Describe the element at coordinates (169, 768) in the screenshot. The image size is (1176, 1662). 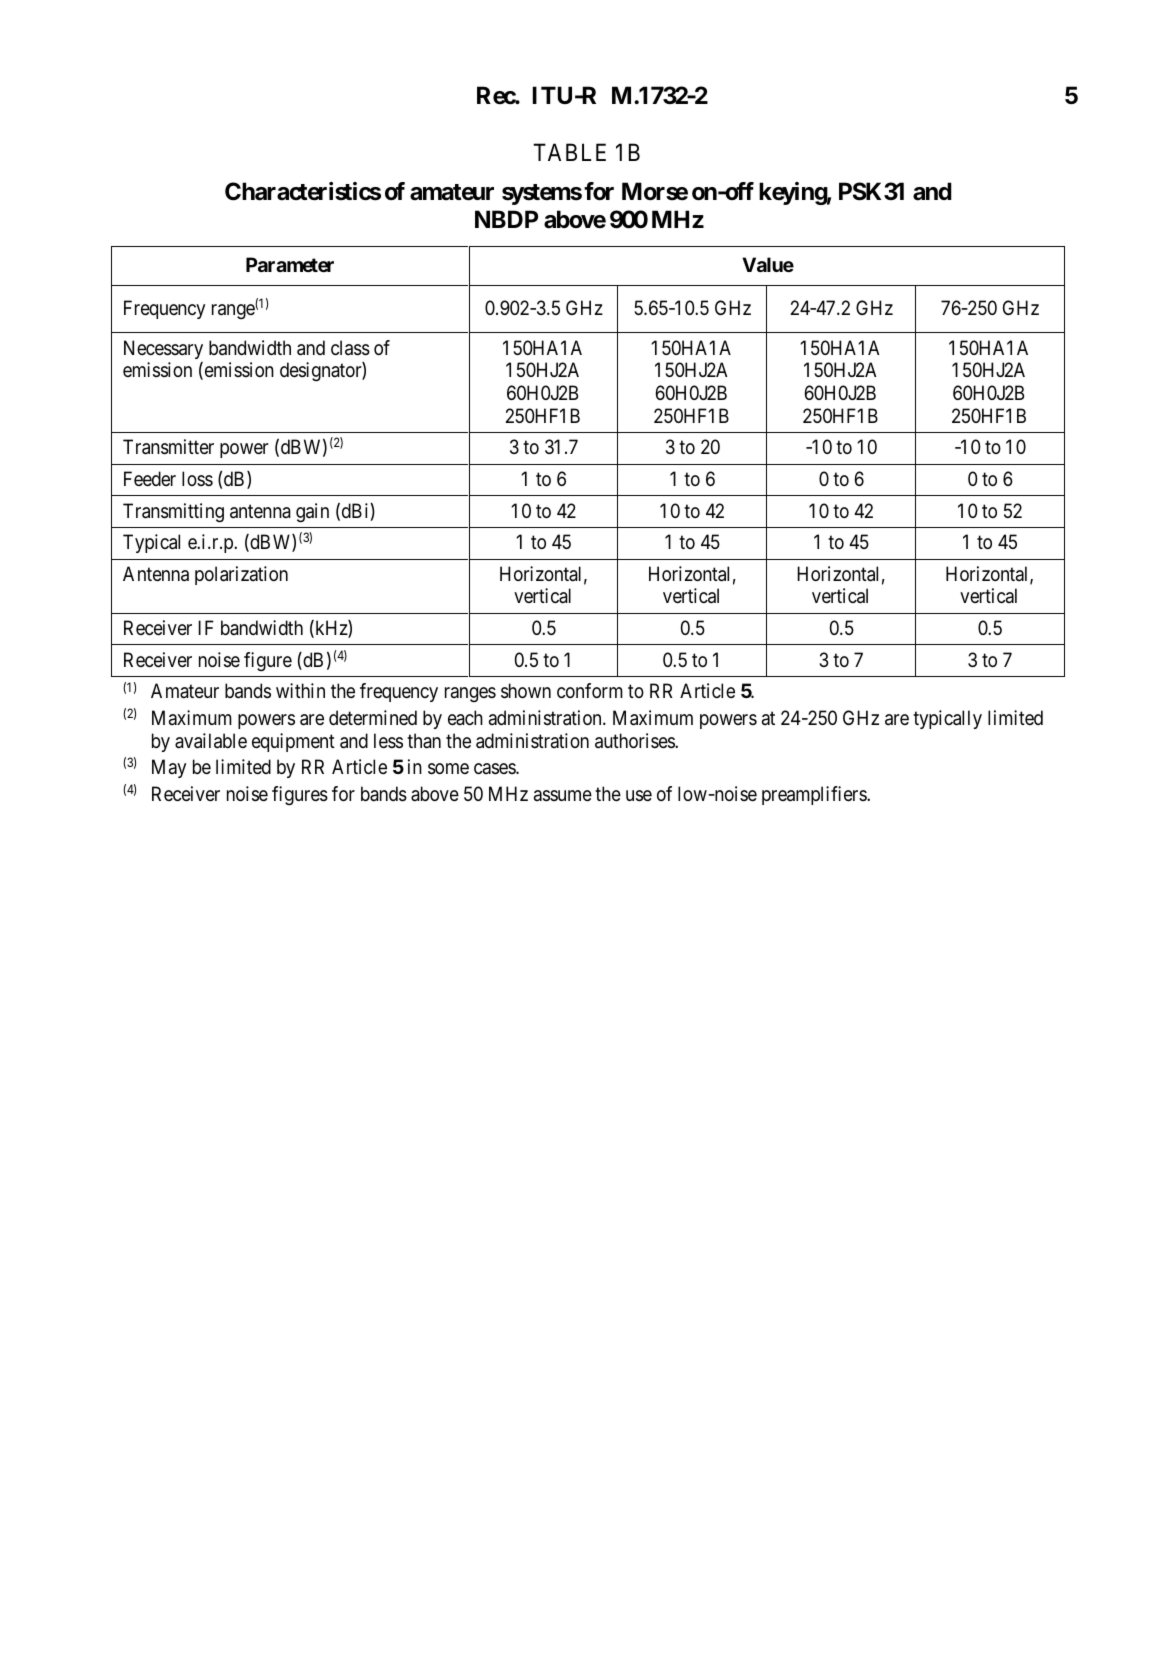
I see `May` at that location.
